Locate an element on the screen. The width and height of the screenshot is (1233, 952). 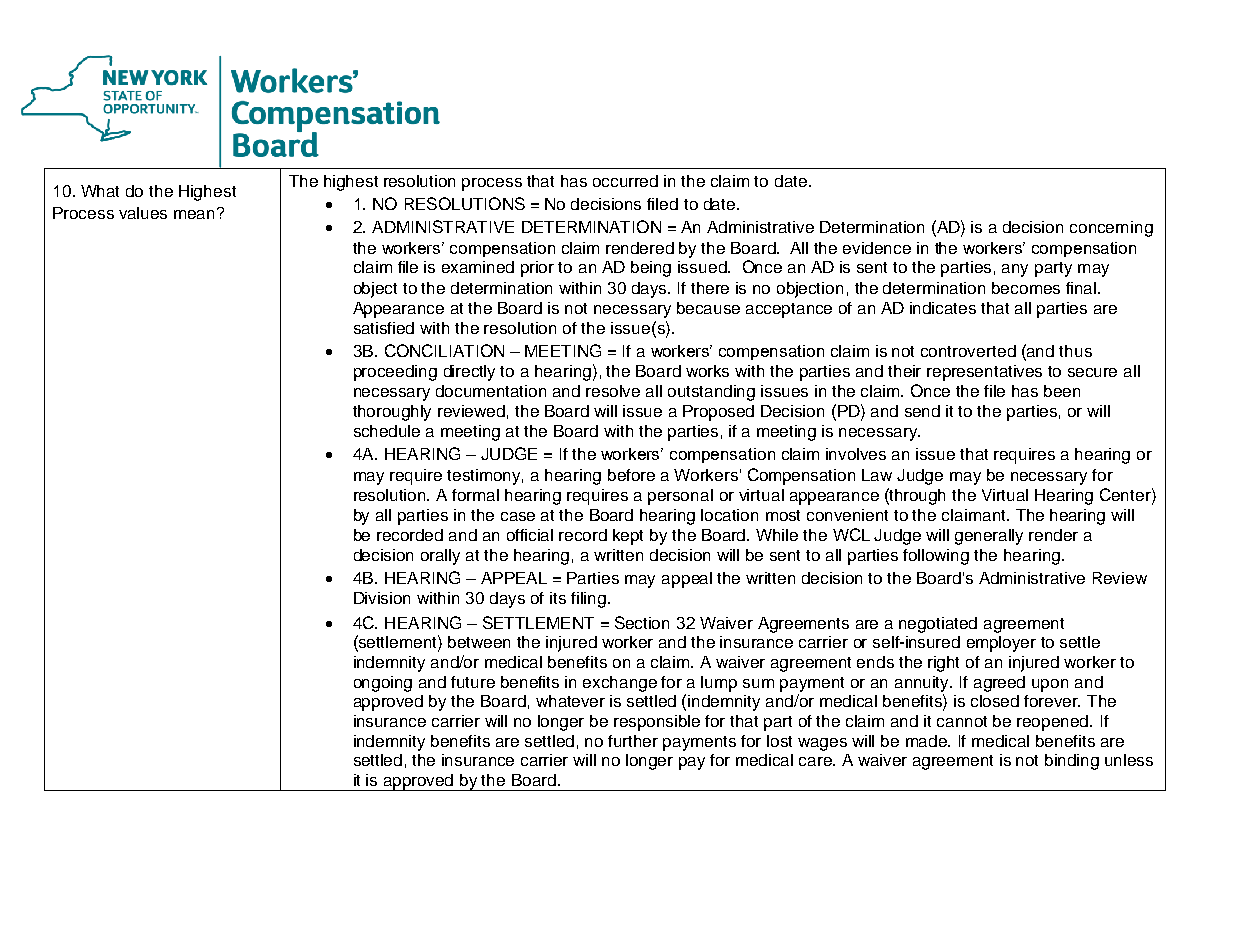
mean is located at coordinates (196, 213).
